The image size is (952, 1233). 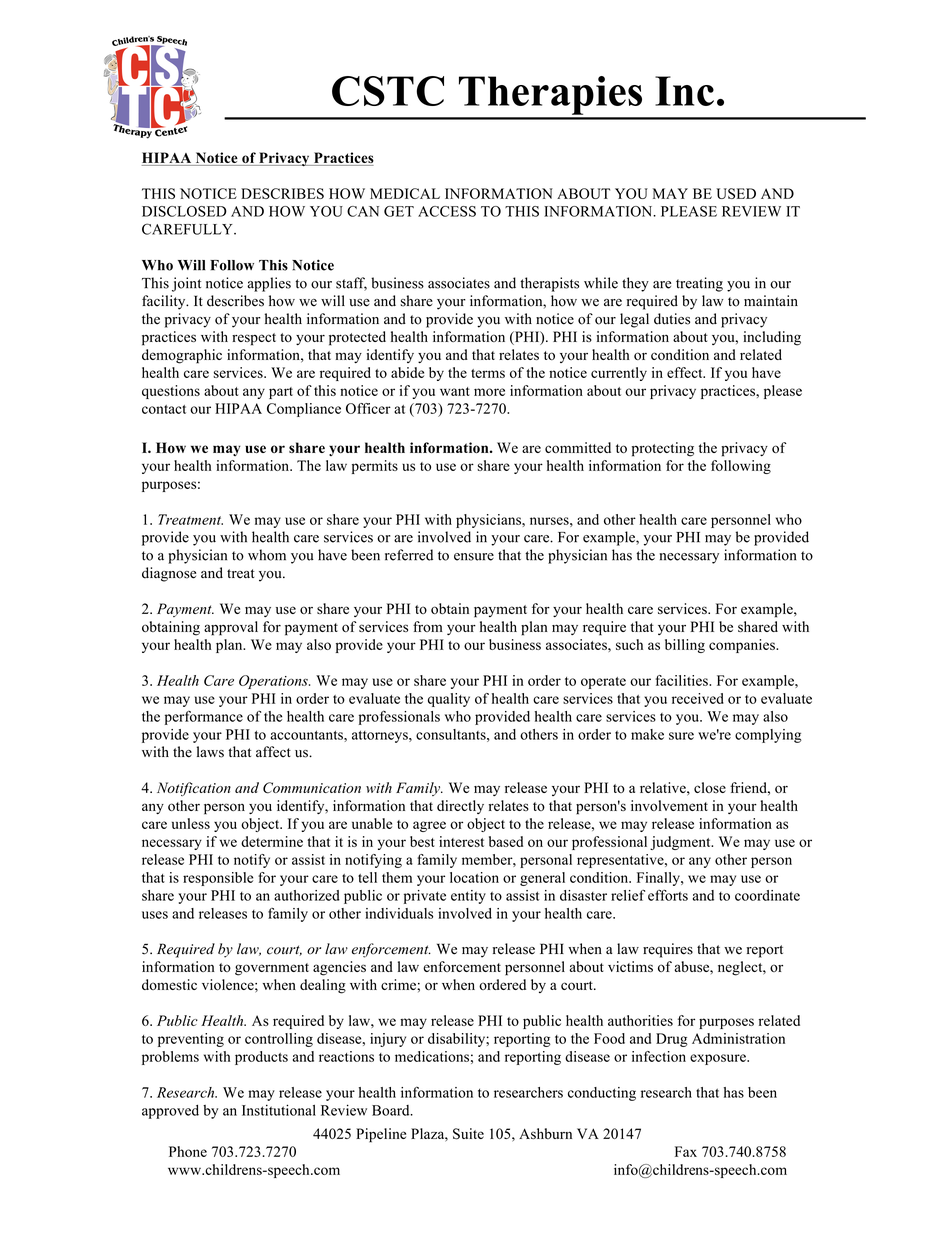 I want to click on Suite, so click(x=468, y=1134).
